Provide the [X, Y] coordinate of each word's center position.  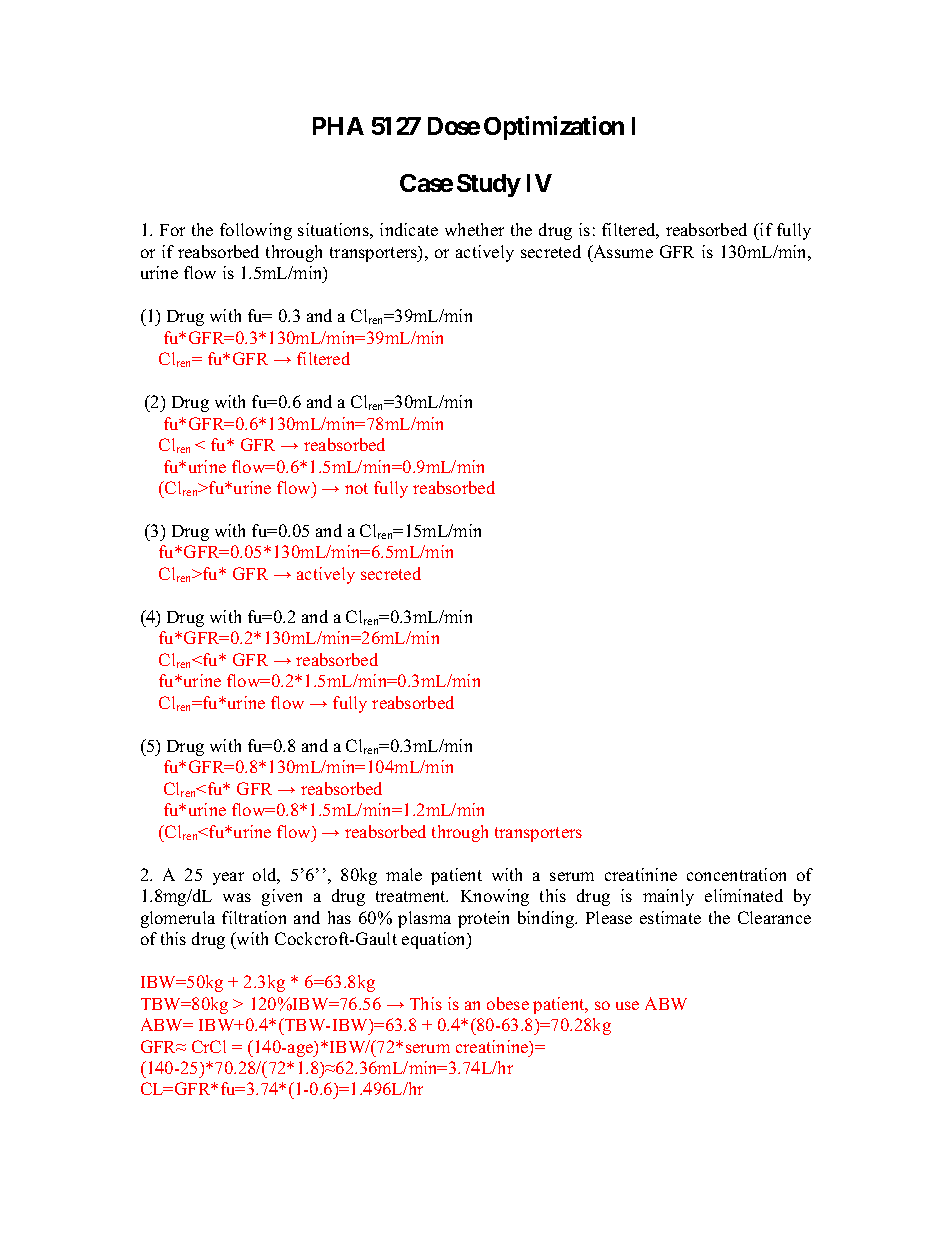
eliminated [744, 895]
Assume [622, 251]
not [356, 488]
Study [489, 185]
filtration [254, 917]
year [228, 878]
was [237, 897]
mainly [668, 897]
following [256, 231]
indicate [409, 229]
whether [474, 229]
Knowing [495, 897]
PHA [338, 126]
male [404, 874]
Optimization [554, 128]
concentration [736, 874]
